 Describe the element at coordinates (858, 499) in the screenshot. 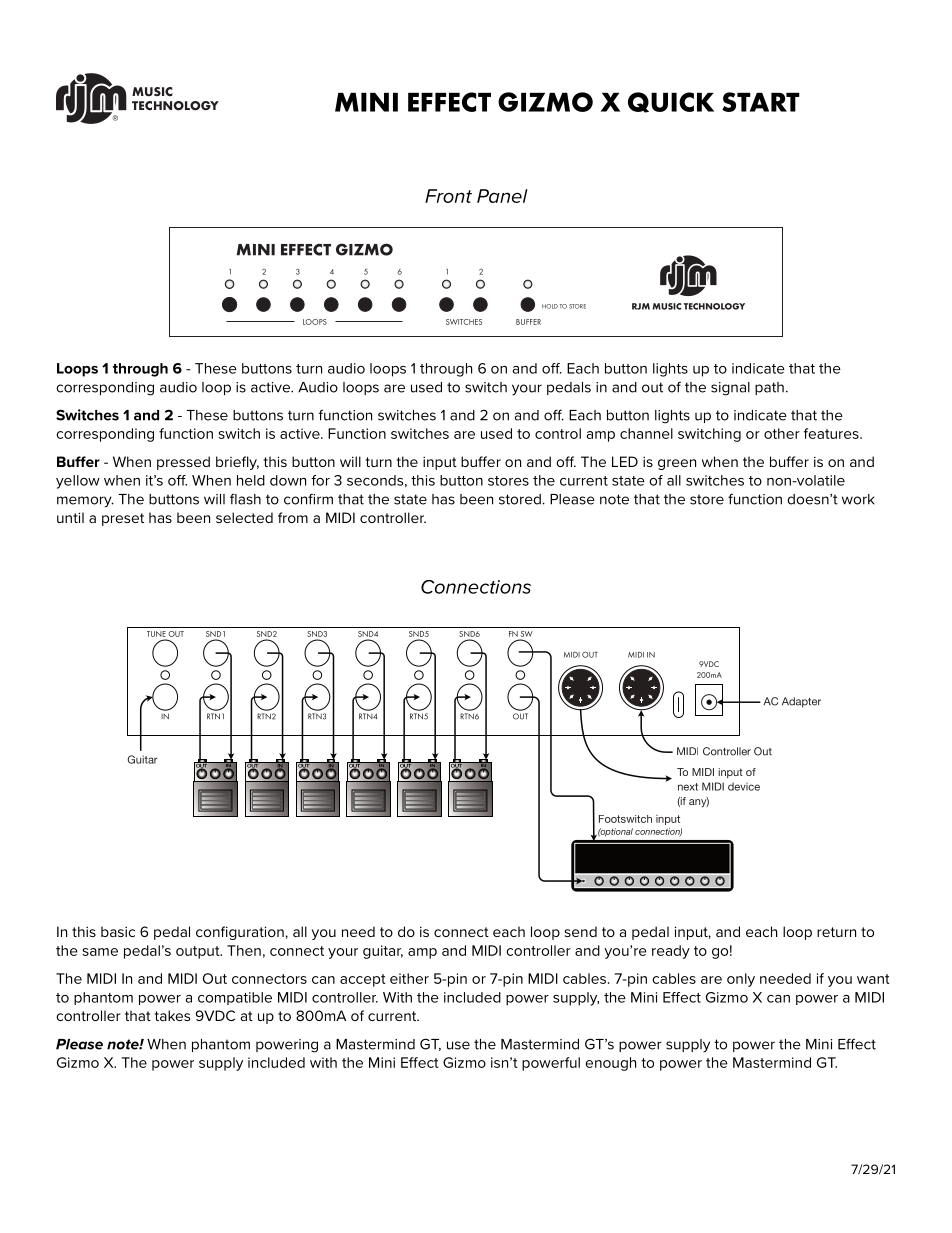

I see `work` at that location.
